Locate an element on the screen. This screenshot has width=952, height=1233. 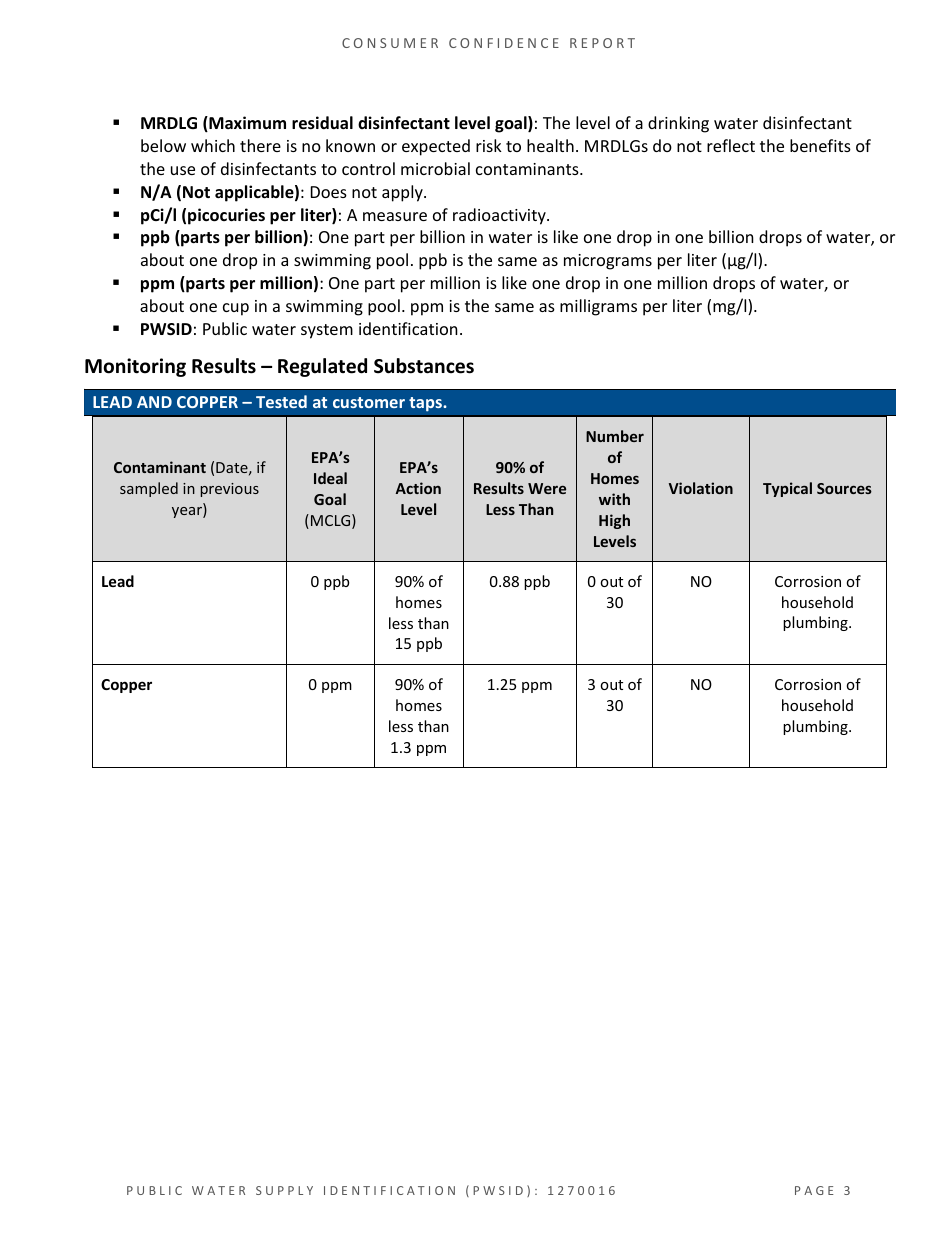
CONFIDENCE is located at coordinates (504, 43).
